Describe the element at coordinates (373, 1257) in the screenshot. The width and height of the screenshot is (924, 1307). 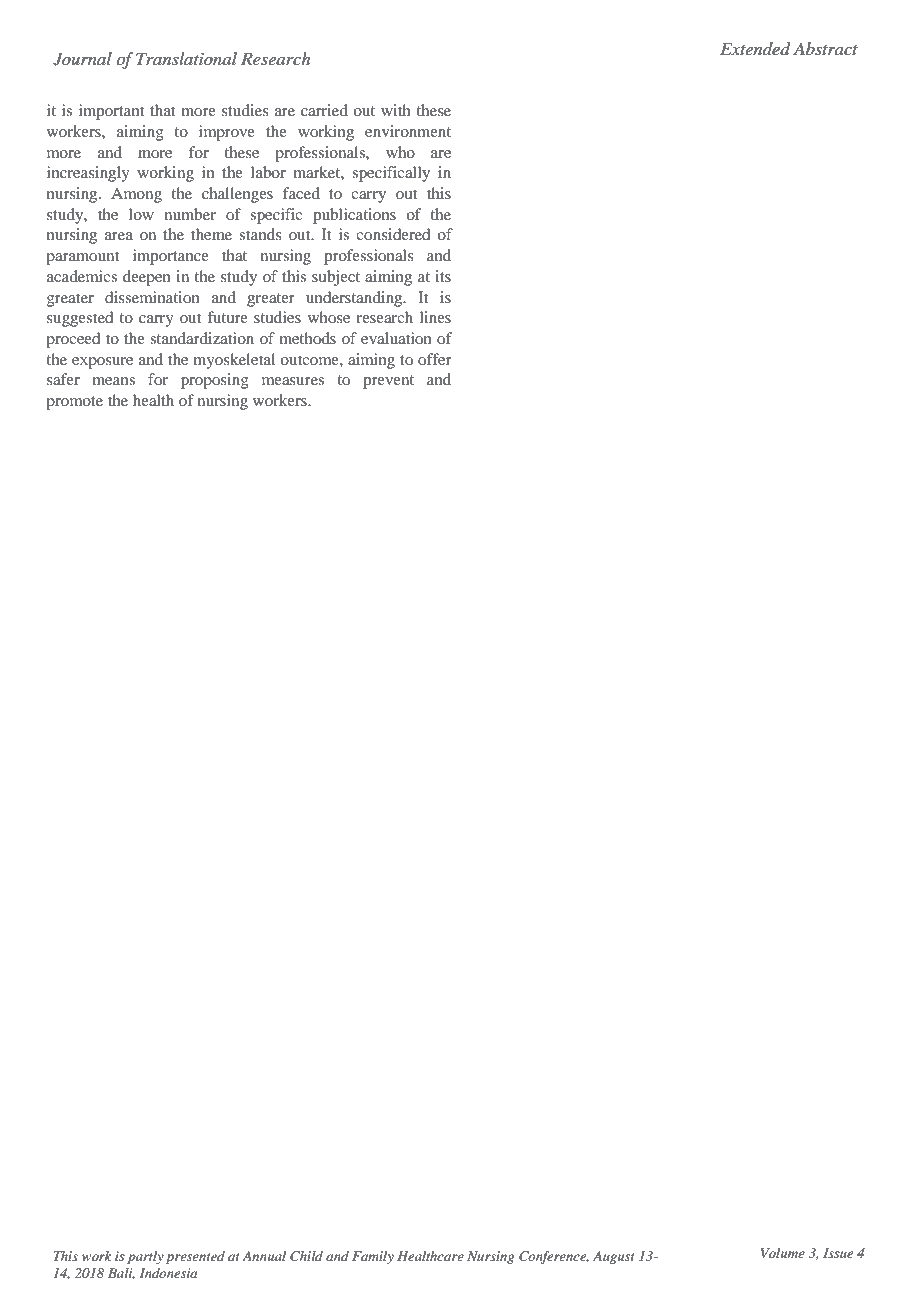
I see `Family` at that location.
